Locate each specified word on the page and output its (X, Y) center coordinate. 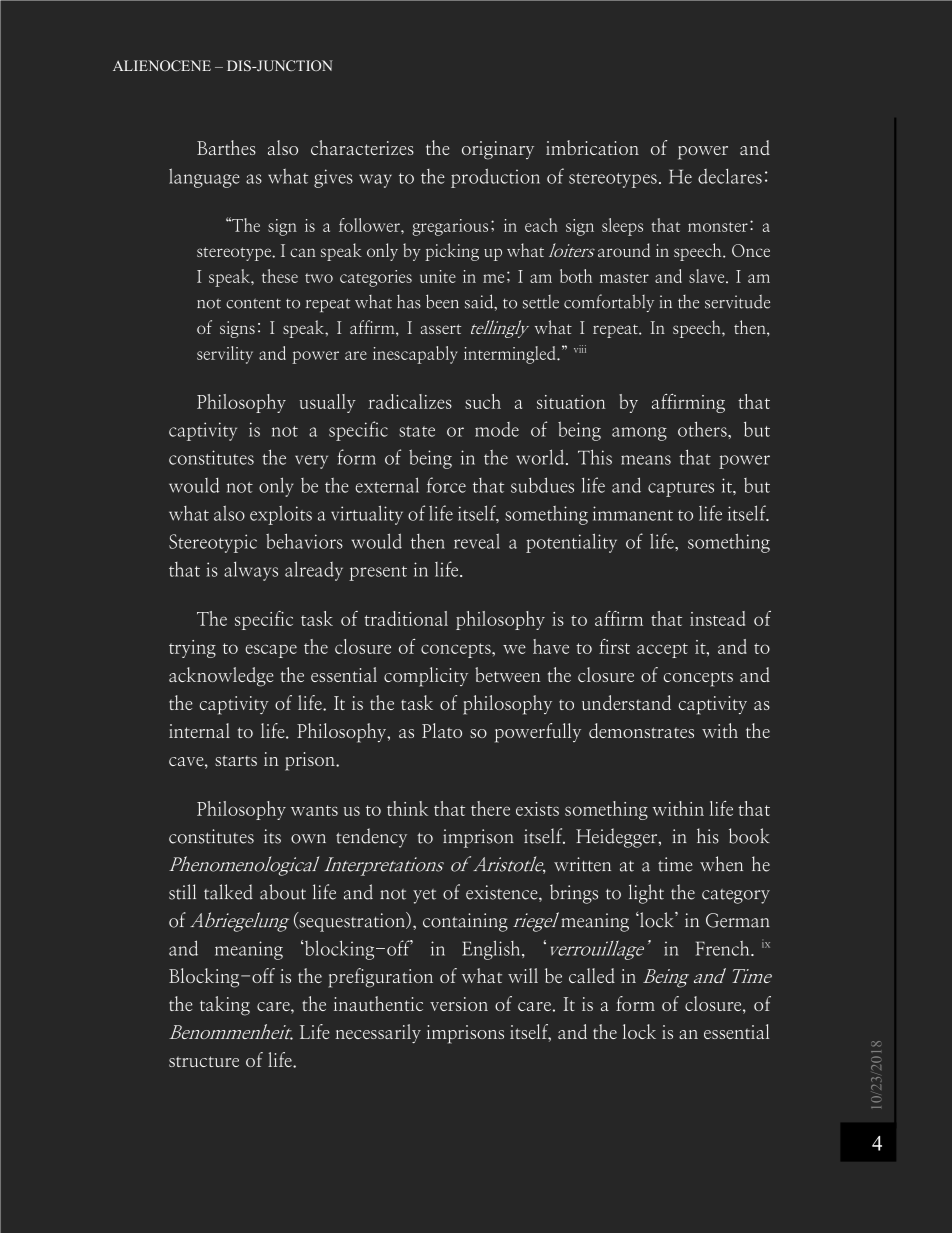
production (495, 178)
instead (717, 618)
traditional (406, 618)
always (251, 571)
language (204, 178)
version (459, 1004)
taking (225, 1006)
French (724, 948)
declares (730, 176)
